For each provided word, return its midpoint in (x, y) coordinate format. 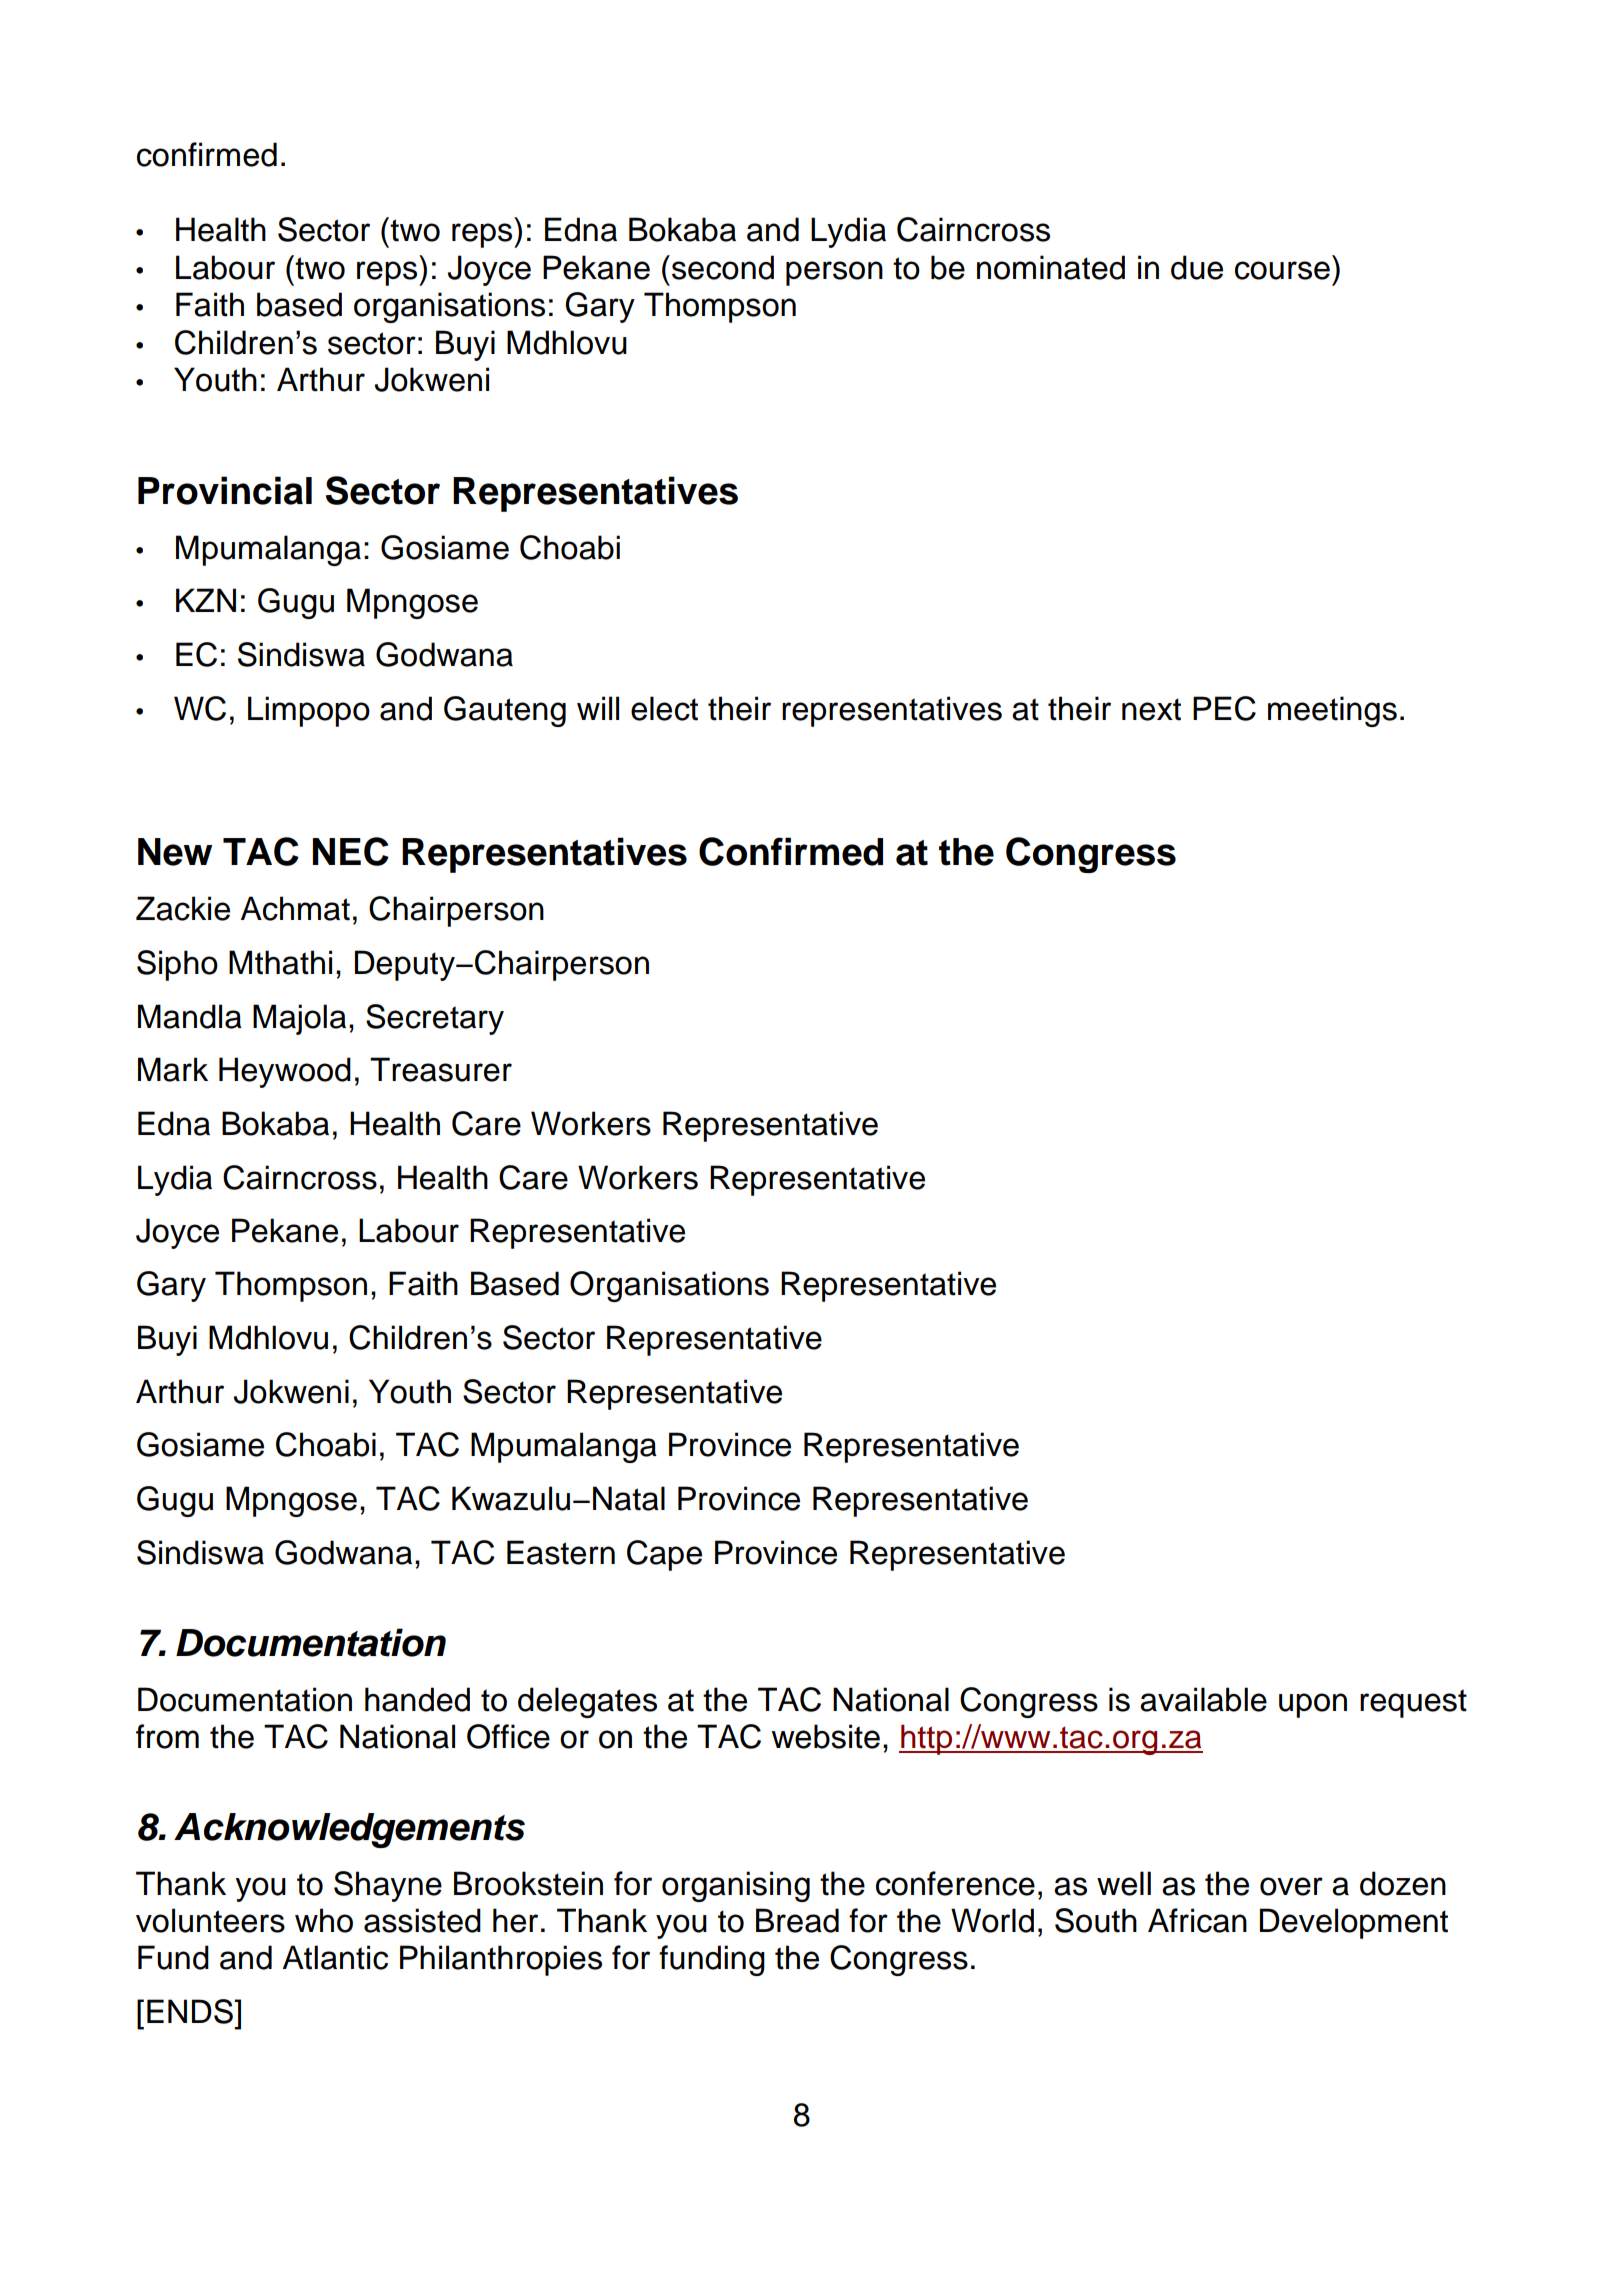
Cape (664, 1555)
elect (664, 708)
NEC (351, 851)
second (723, 267)
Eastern (561, 1552)
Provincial (225, 490)
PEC (1224, 708)
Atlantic (335, 1957)
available (1203, 1699)
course (1282, 270)
